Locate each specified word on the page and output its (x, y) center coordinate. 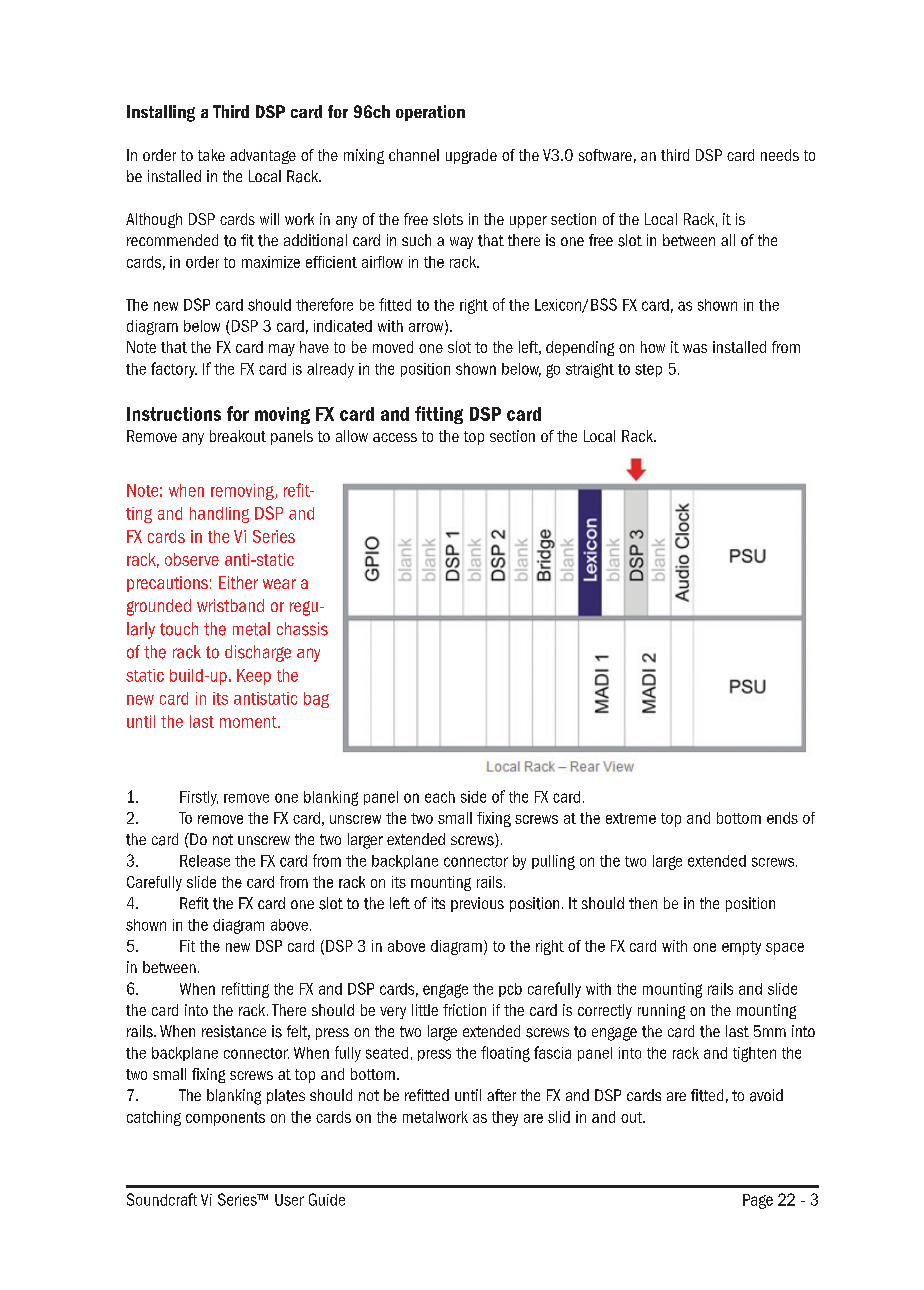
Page (758, 1201)
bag (316, 700)
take (211, 155)
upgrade (471, 156)
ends (782, 818)
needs (780, 155)
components (225, 1119)
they (505, 1118)
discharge (258, 653)
